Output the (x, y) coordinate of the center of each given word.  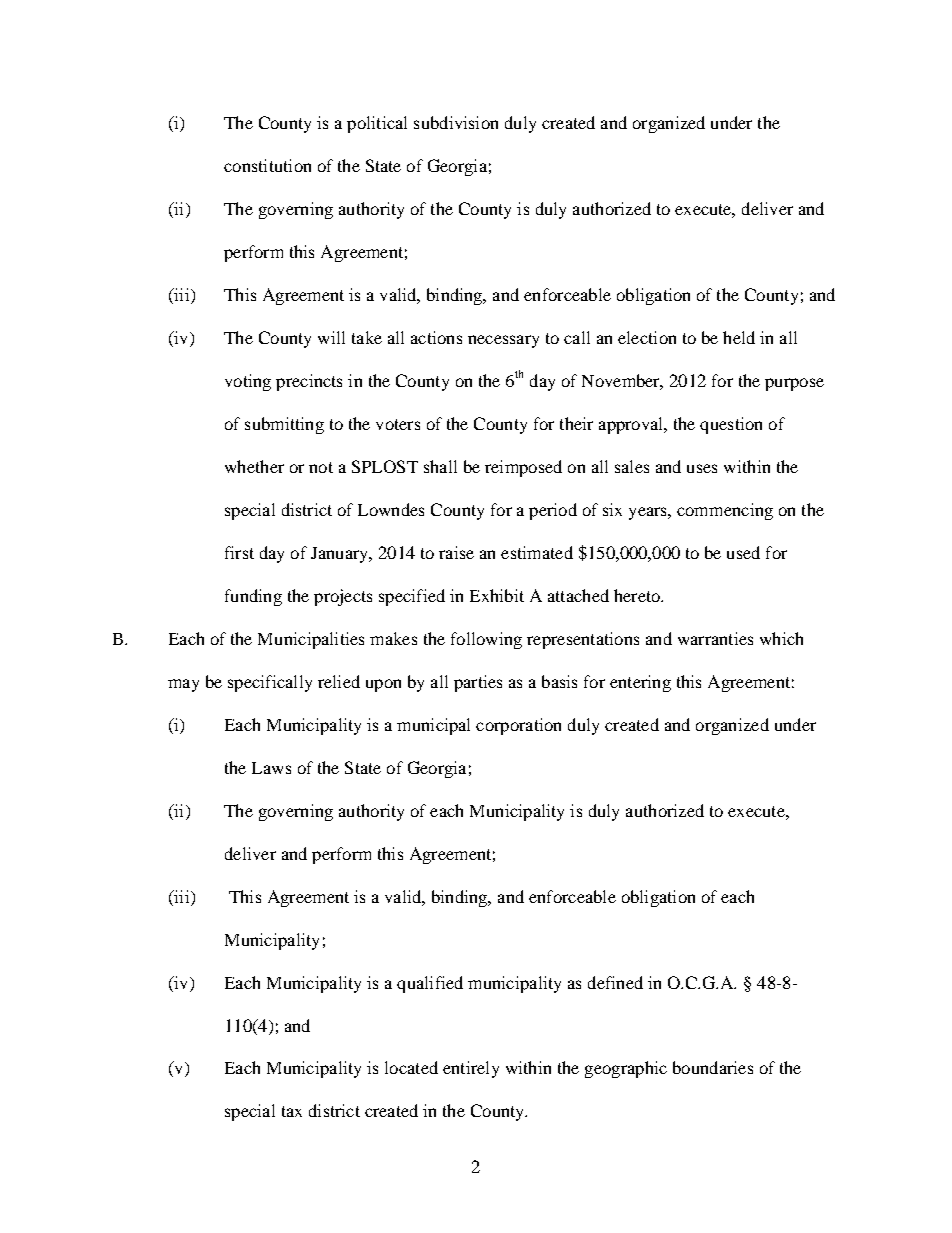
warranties (715, 638)
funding (253, 597)
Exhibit (497, 595)
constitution (267, 165)
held (739, 337)
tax (292, 1111)
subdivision (456, 122)
